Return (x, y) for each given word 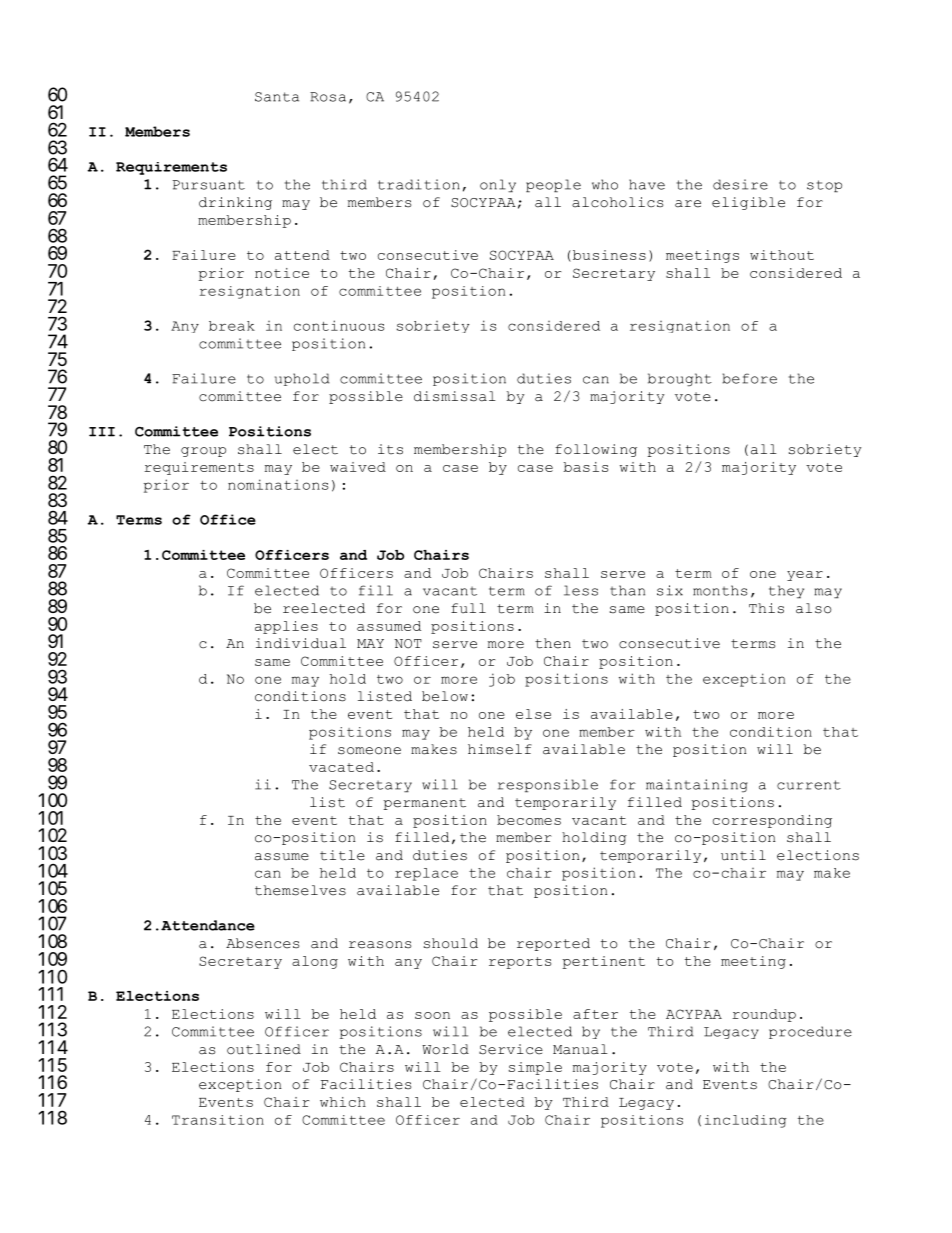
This (766, 608)
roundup (764, 1015)
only (498, 185)
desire (740, 184)
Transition (218, 1120)
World (445, 1049)
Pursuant (209, 185)
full (468, 608)
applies (286, 627)
